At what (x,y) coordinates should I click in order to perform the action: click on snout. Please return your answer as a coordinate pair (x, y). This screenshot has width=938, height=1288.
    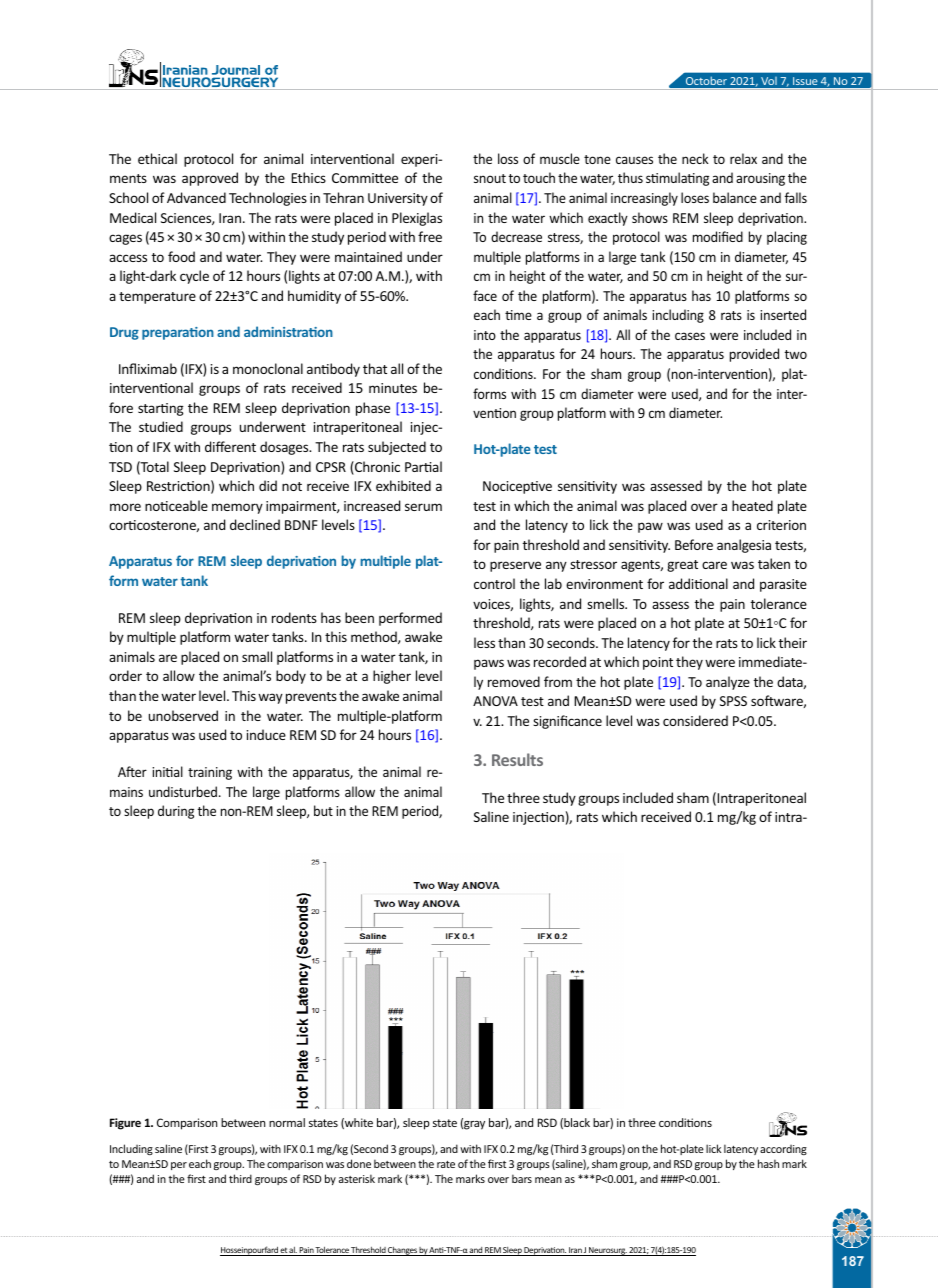
    Looking at the image, I should click on (490, 178).
